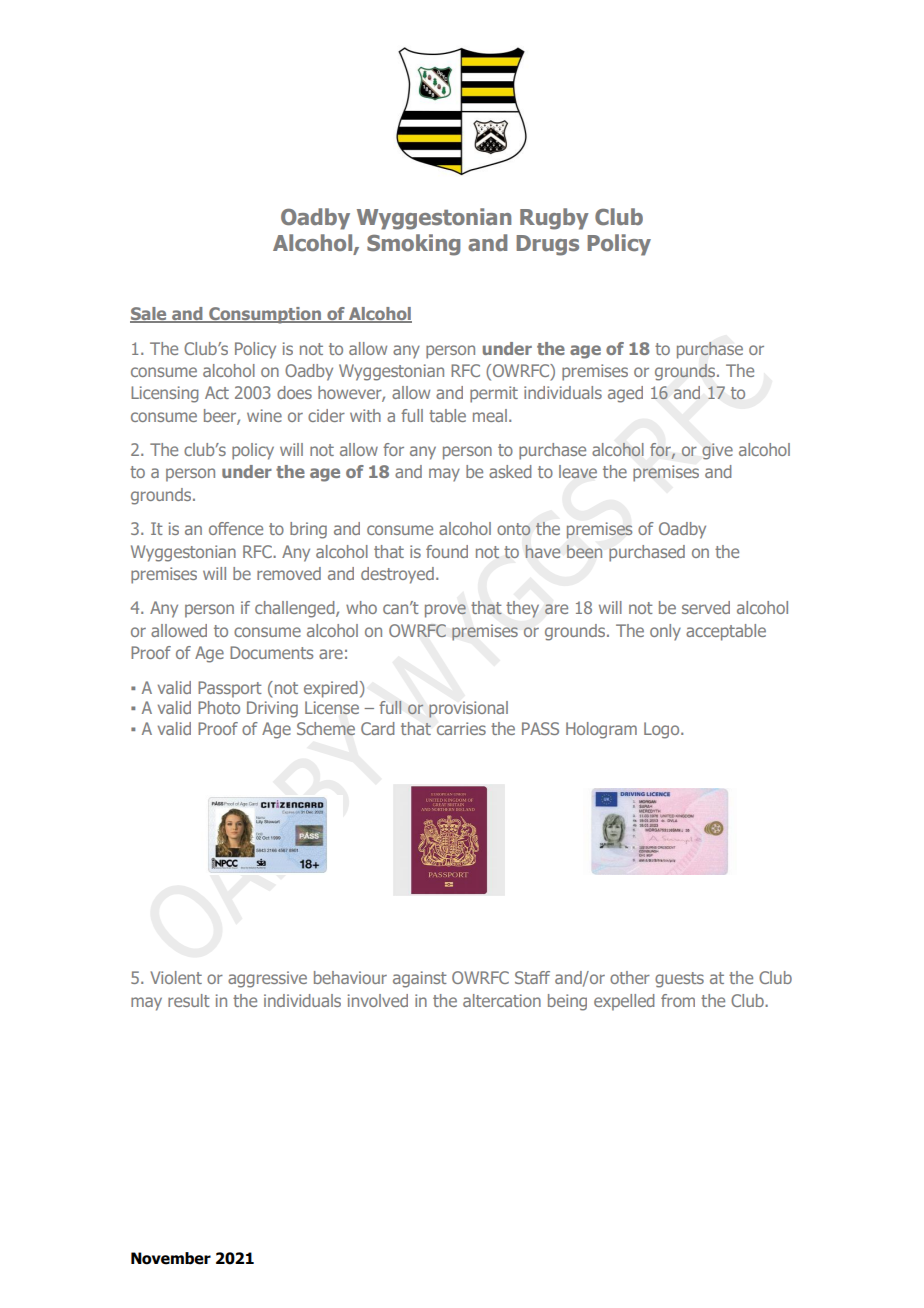 This page has height=1308, width=924. Describe the element at coordinates (447, 551) in the page. I see `found` at that location.
